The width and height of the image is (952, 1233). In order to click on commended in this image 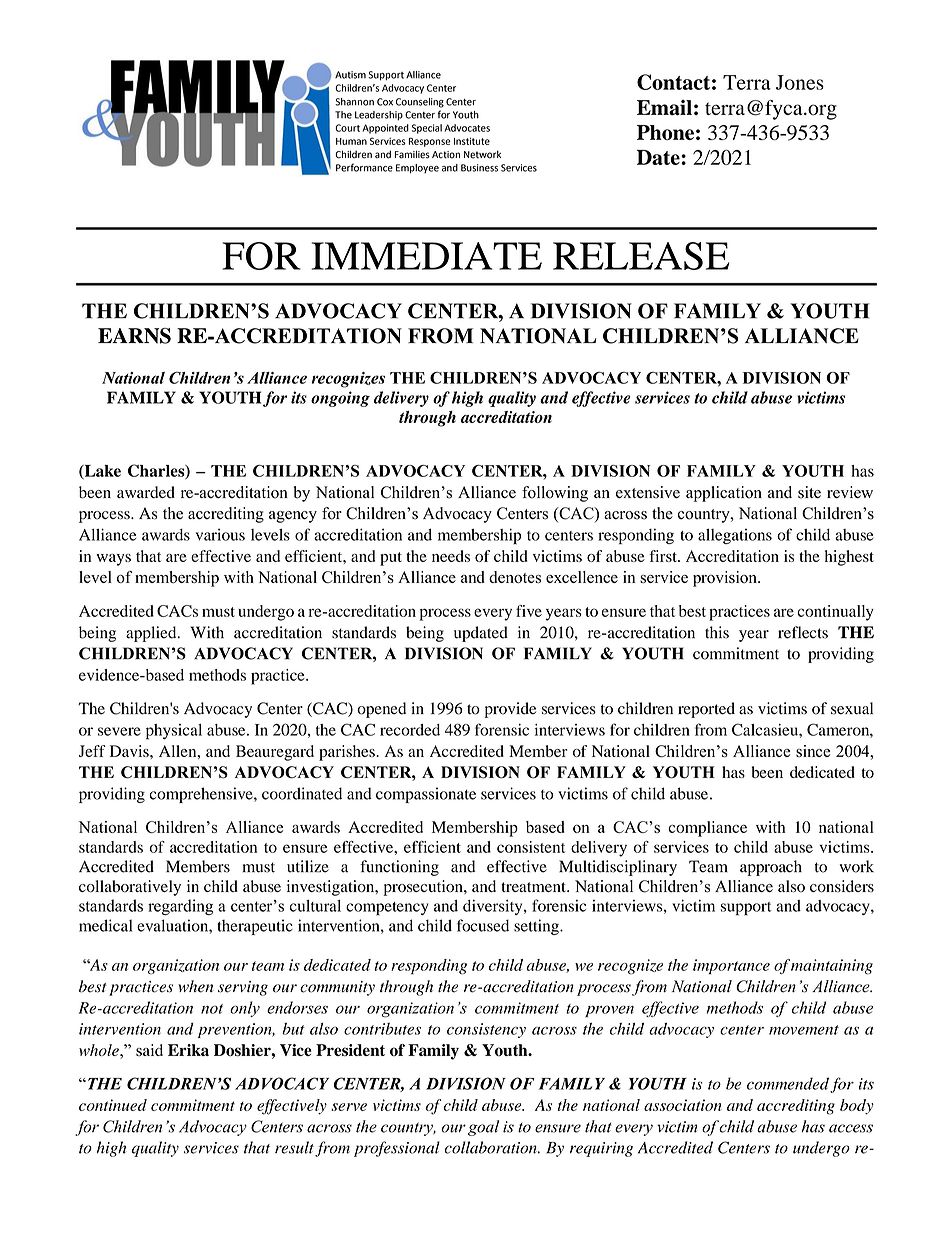, I will do `click(788, 1083)`.
